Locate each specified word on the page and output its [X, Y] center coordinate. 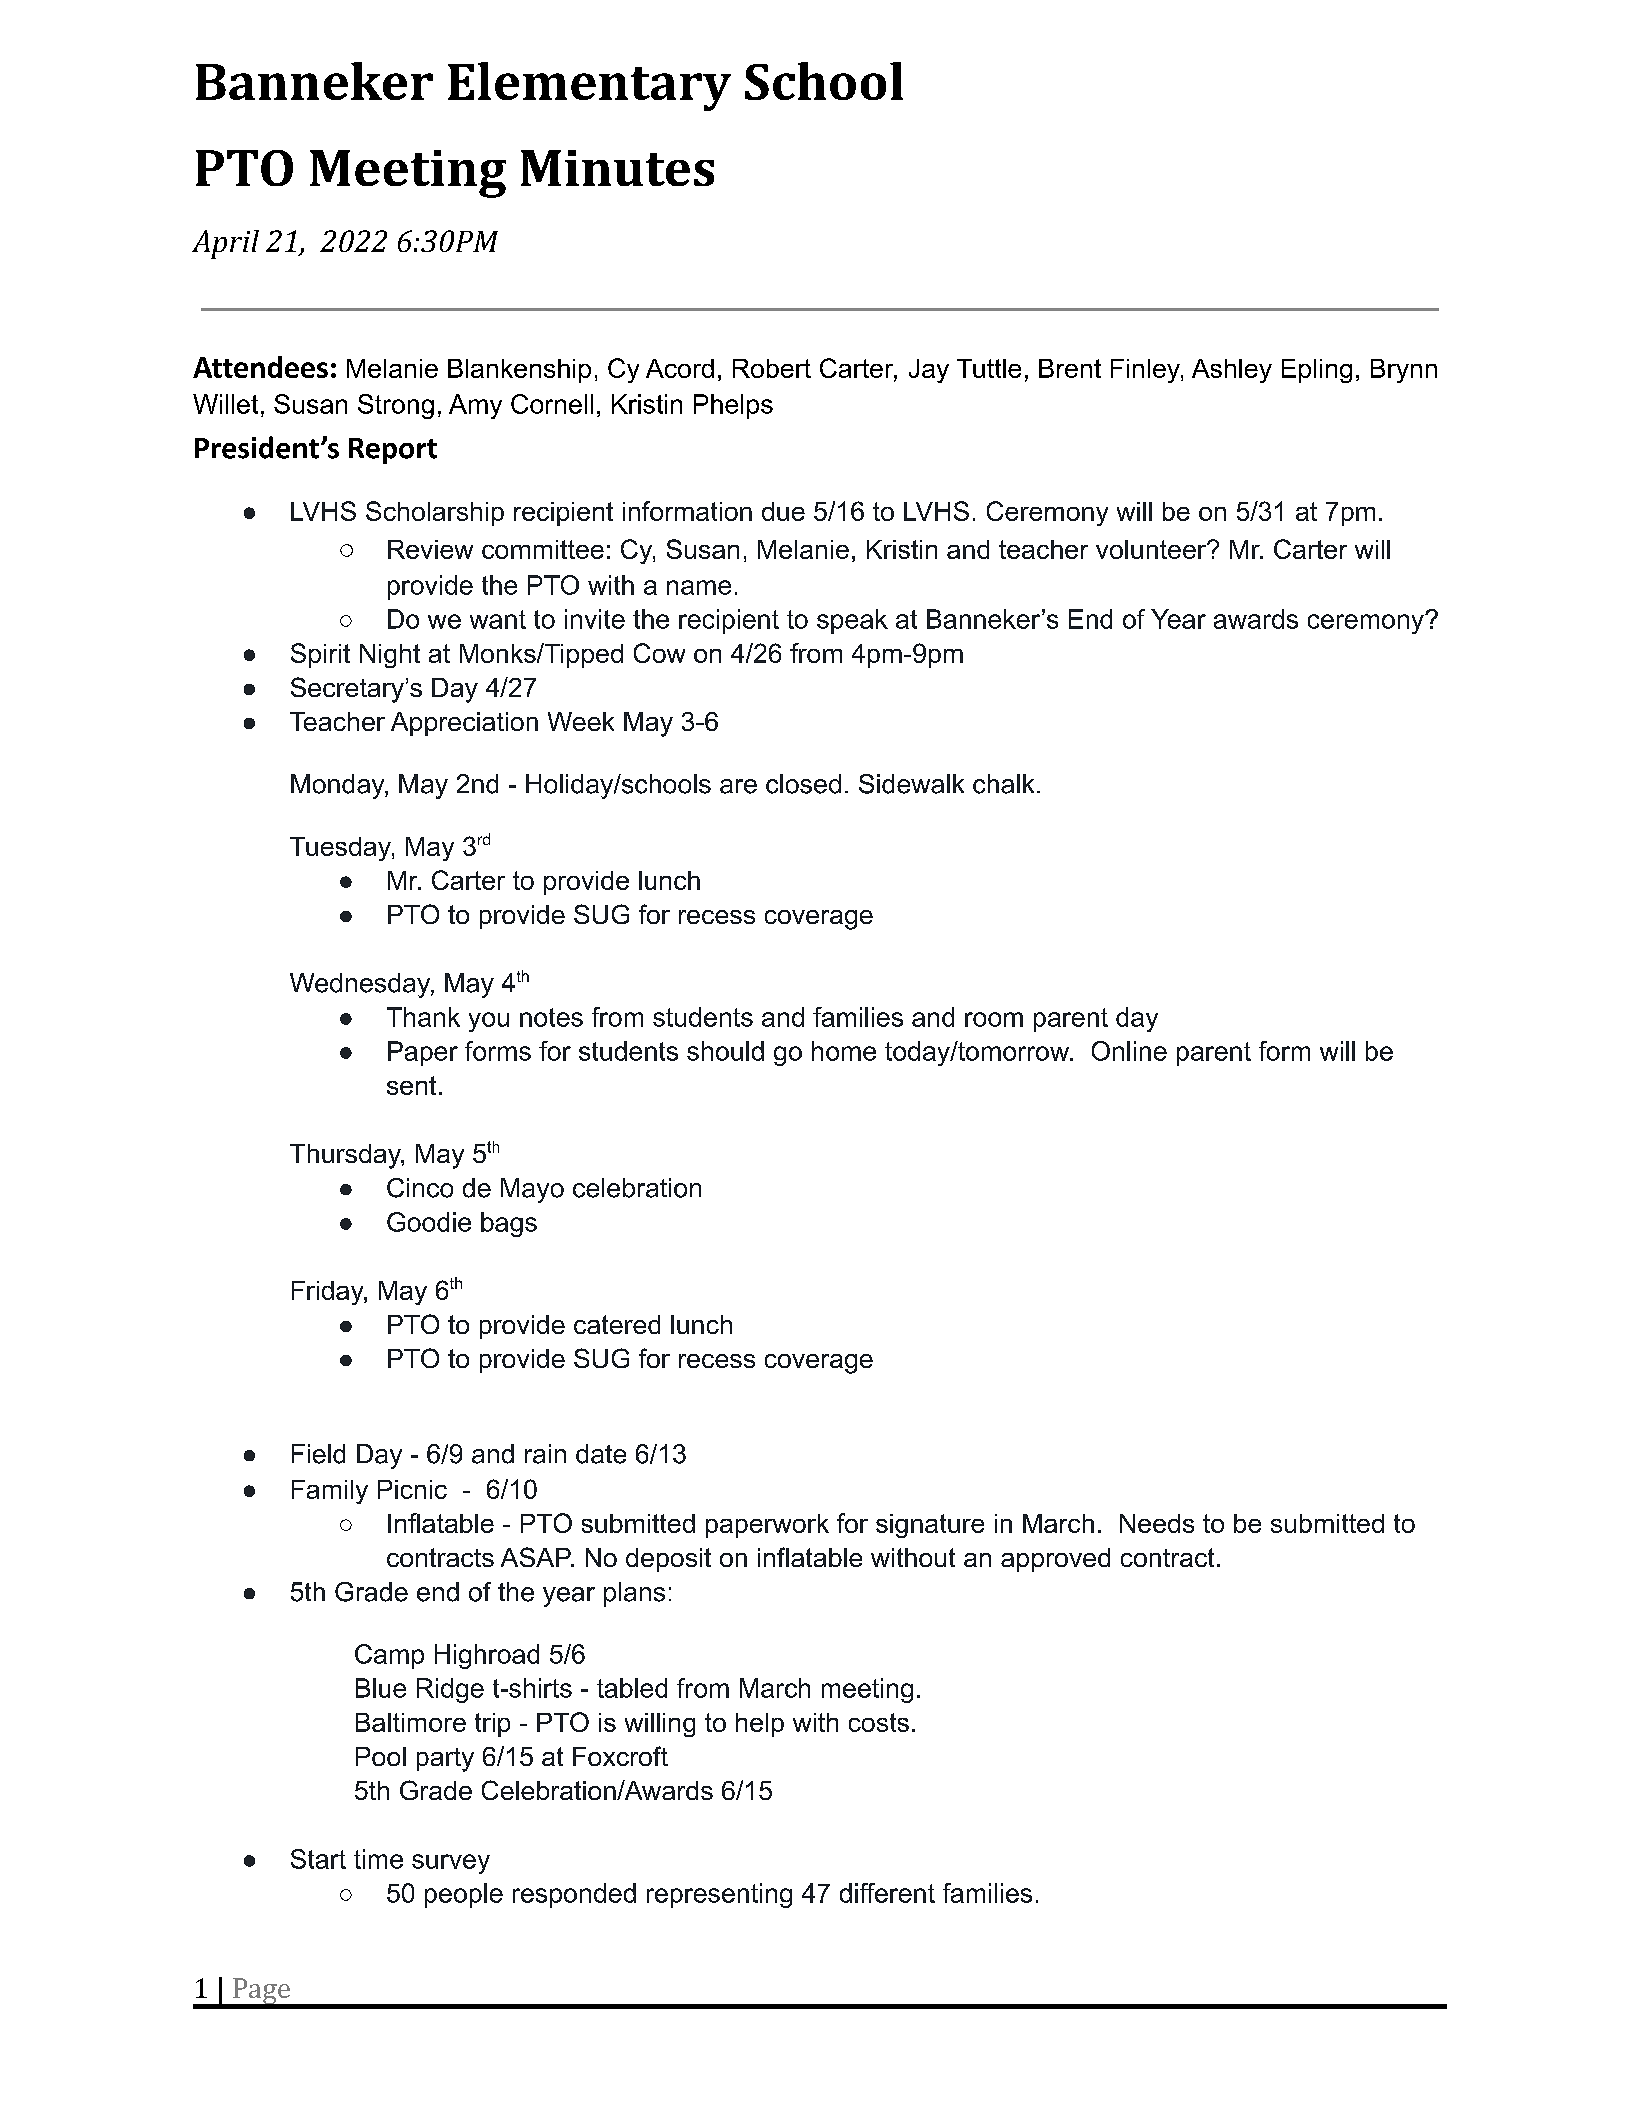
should [725, 1051]
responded [574, 1895]
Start [318, 1859]
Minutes [617, 168]
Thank [423, 1017]
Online [1129, 1051]
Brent [1070, 368]
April [225, 244]
